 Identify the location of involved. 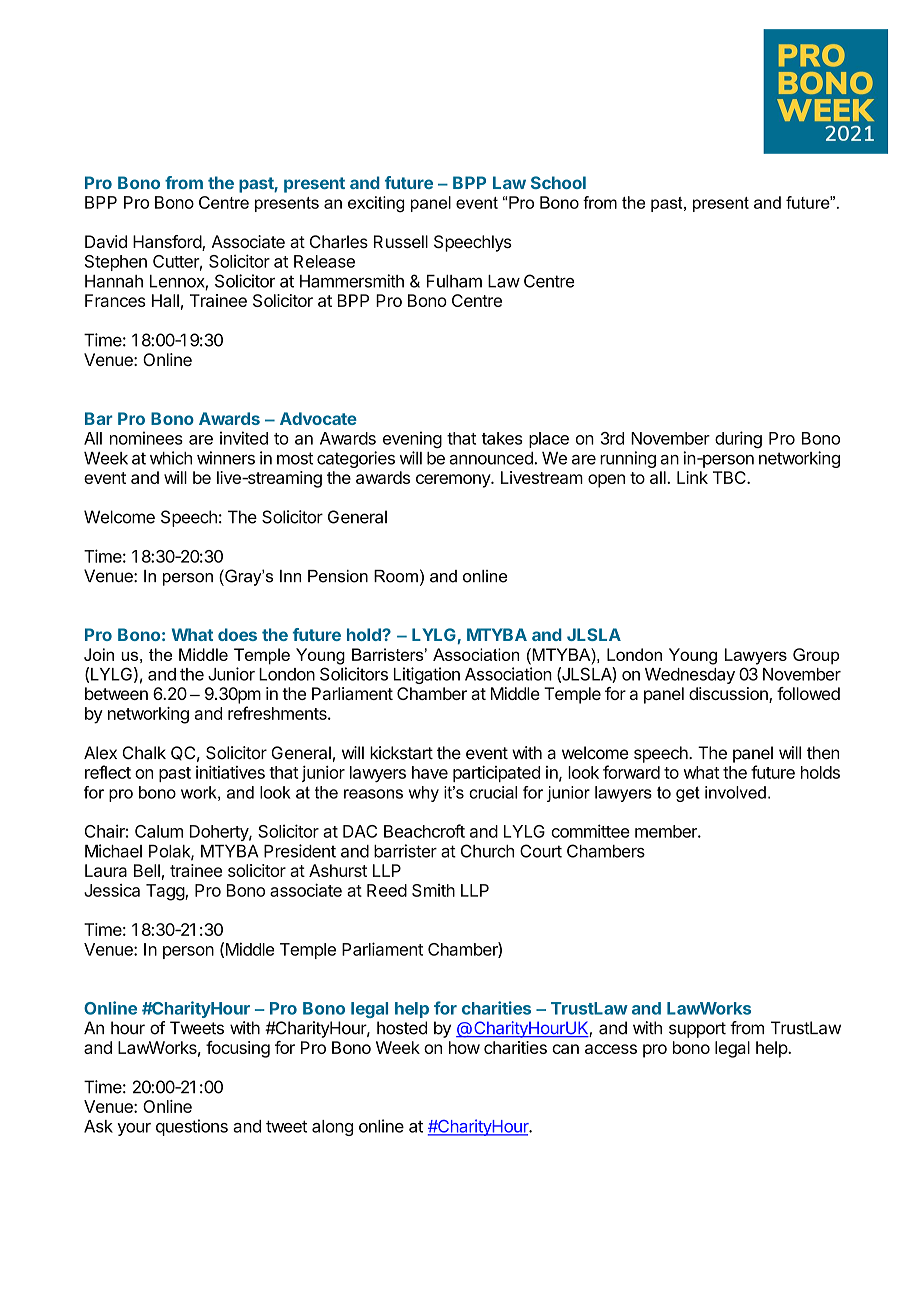
(735, 792).
